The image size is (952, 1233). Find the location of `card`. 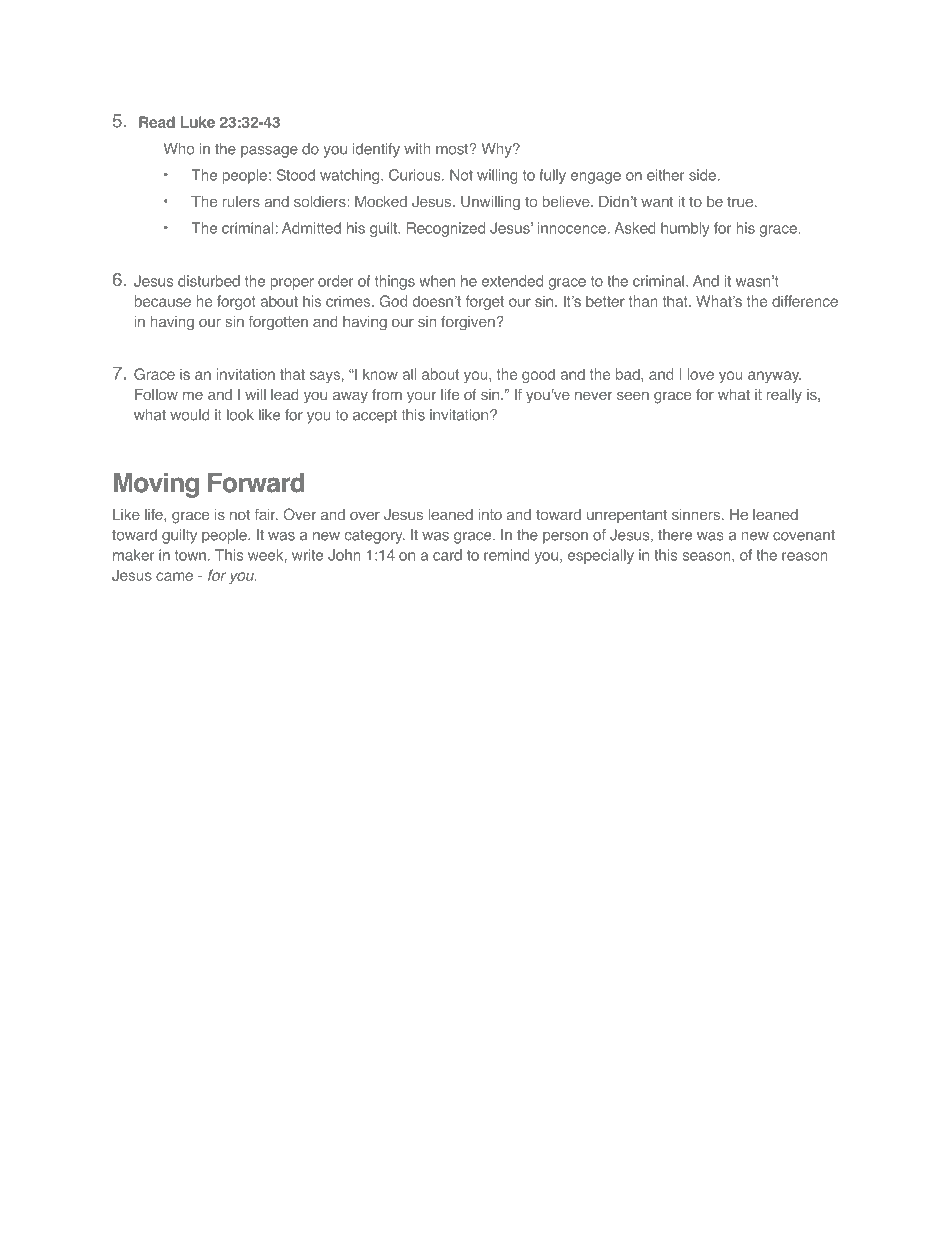

card is located at coordinates (447, 555).
